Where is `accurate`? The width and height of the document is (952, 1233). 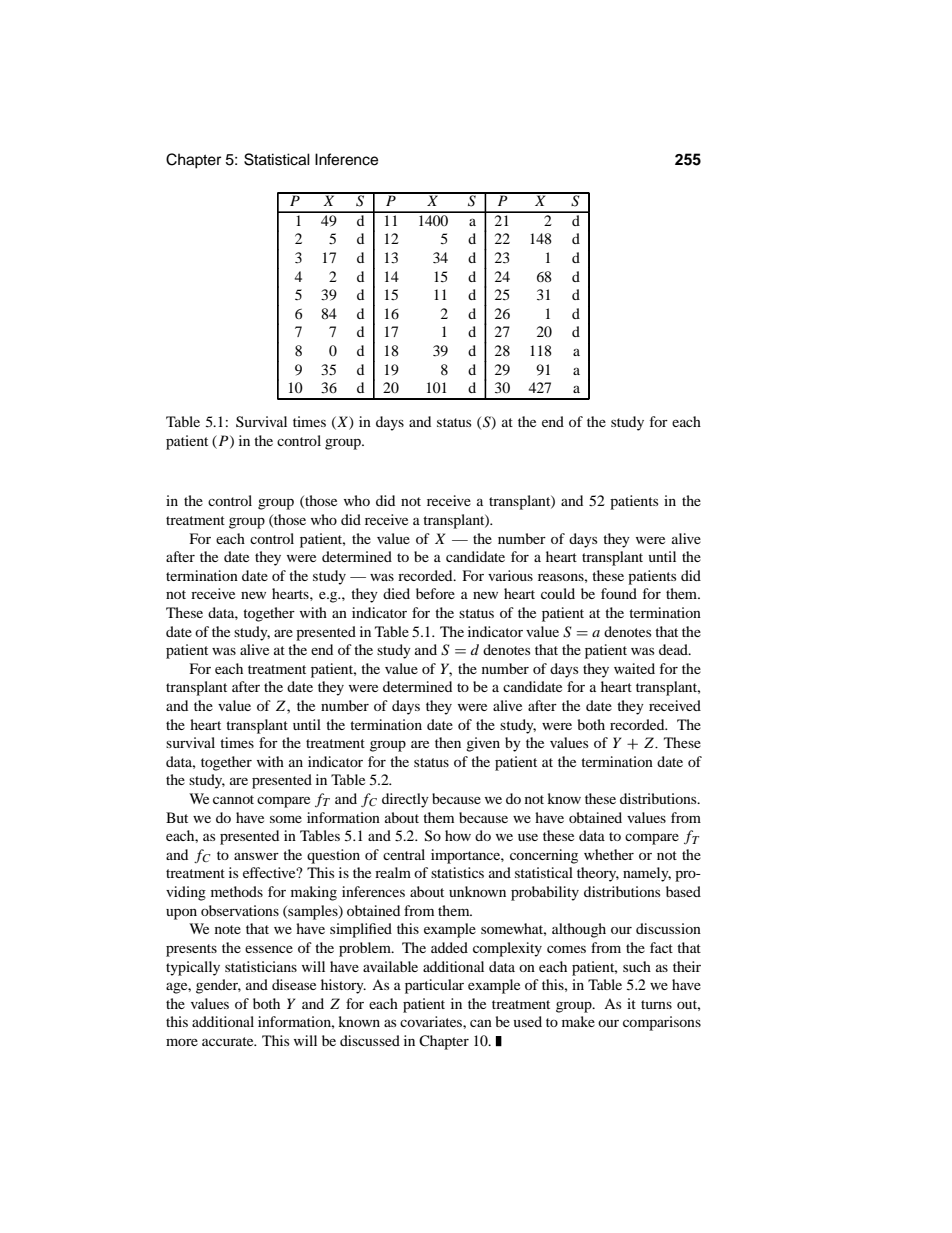 accurate is located at coordinates (229, 1041).
